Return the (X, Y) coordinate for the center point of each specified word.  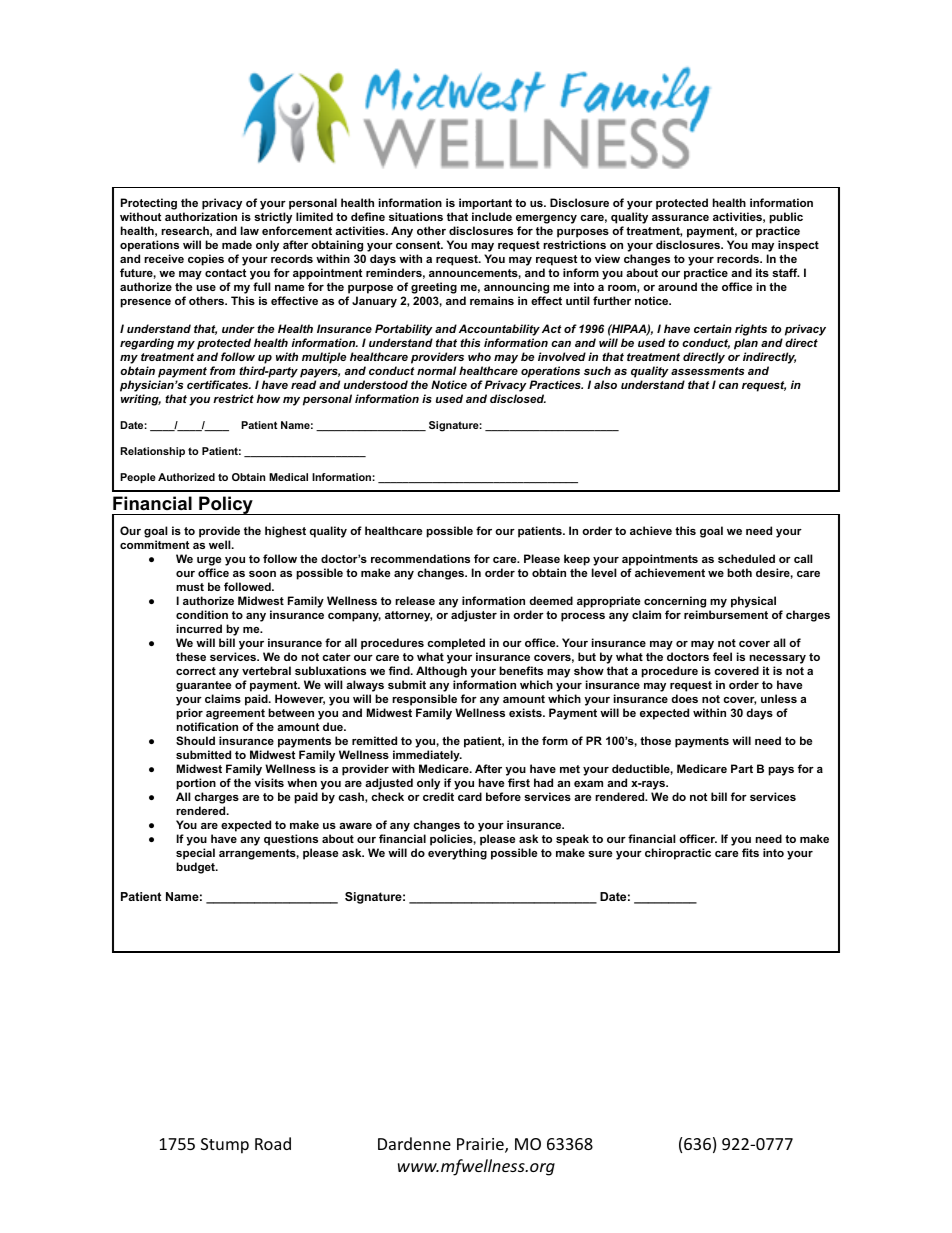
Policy (226, 505)
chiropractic (678, 854)
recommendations (420, 558)
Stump (225, 1146)
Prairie (481, 1145)
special (195, 854)
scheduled (746, 558)
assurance (680, 218)
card (470, 796)
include (492, 216)
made (237, 244)
